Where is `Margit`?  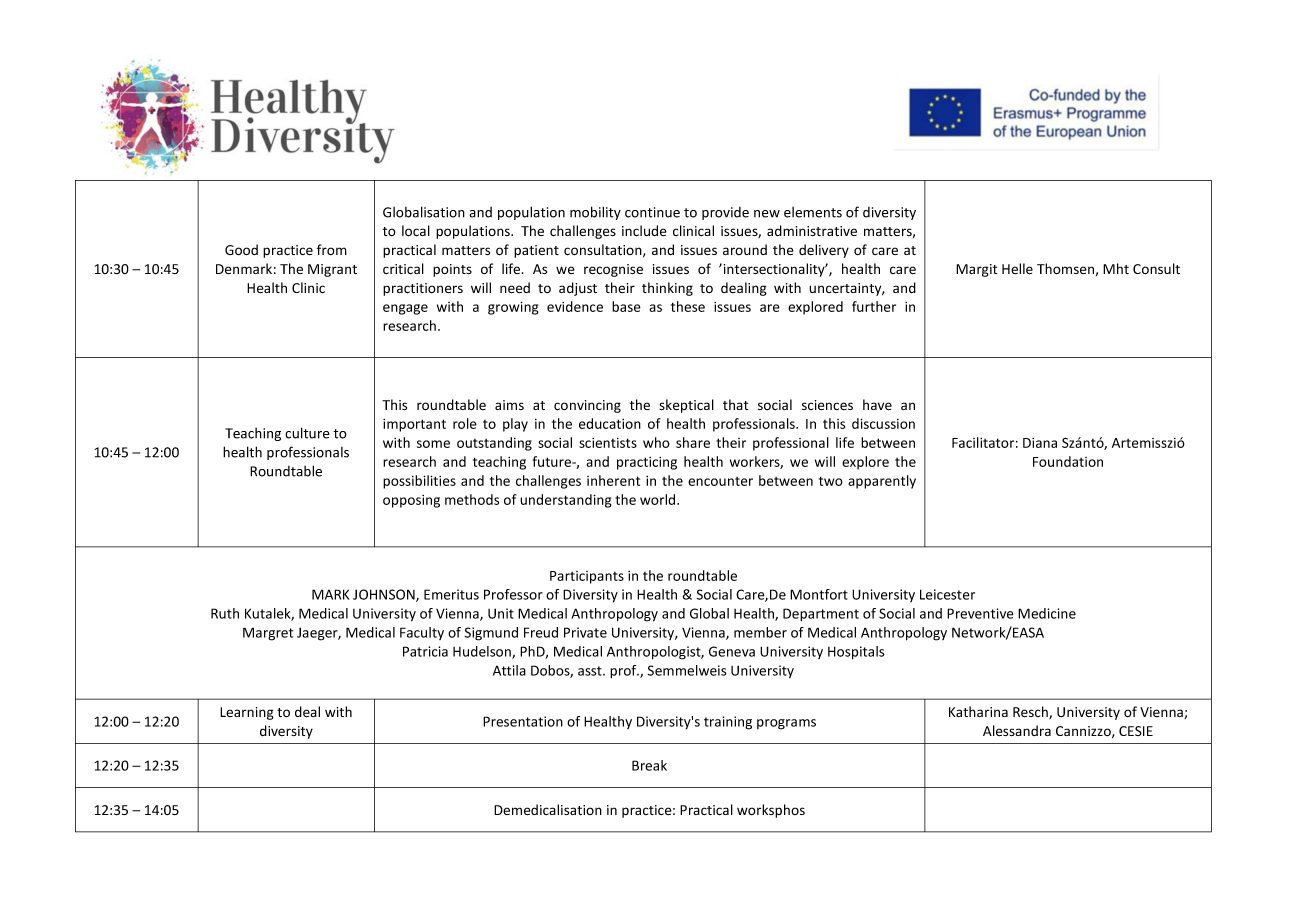 Margit is located at coordinates (976, 270).
